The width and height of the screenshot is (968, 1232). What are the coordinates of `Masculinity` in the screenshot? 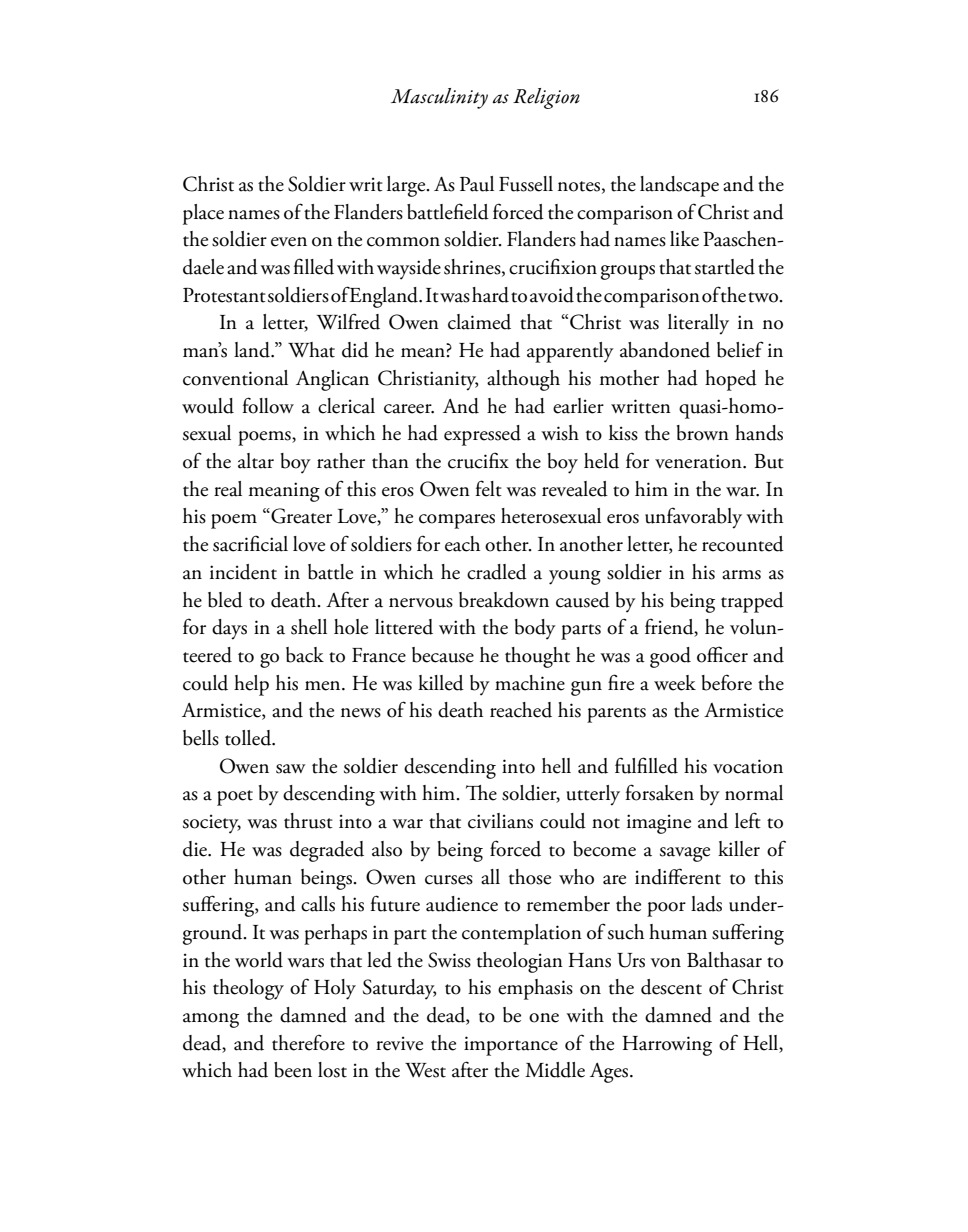 It's located at (439, 98).
